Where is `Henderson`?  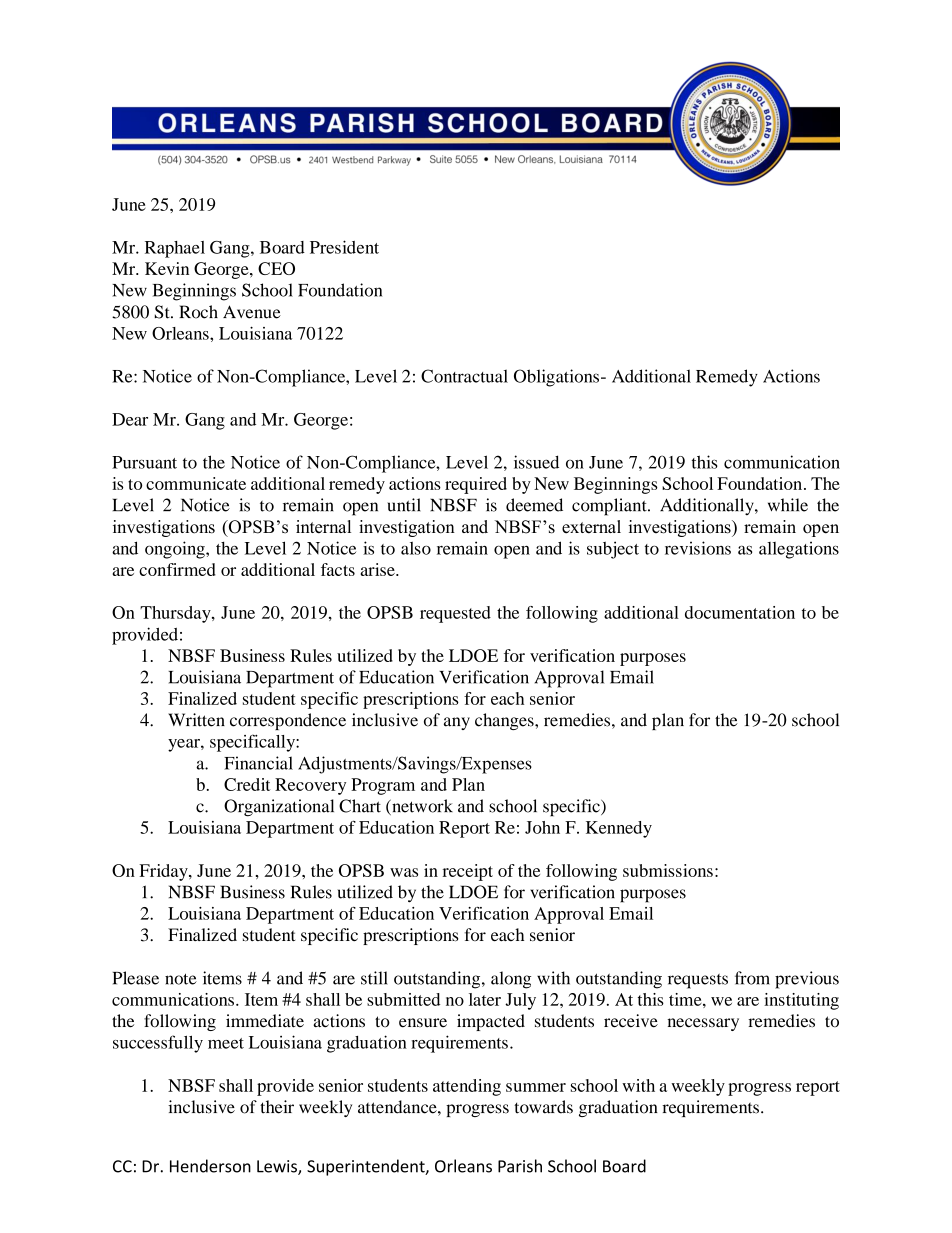
Henderson is located at coordinates (210, 1166).
